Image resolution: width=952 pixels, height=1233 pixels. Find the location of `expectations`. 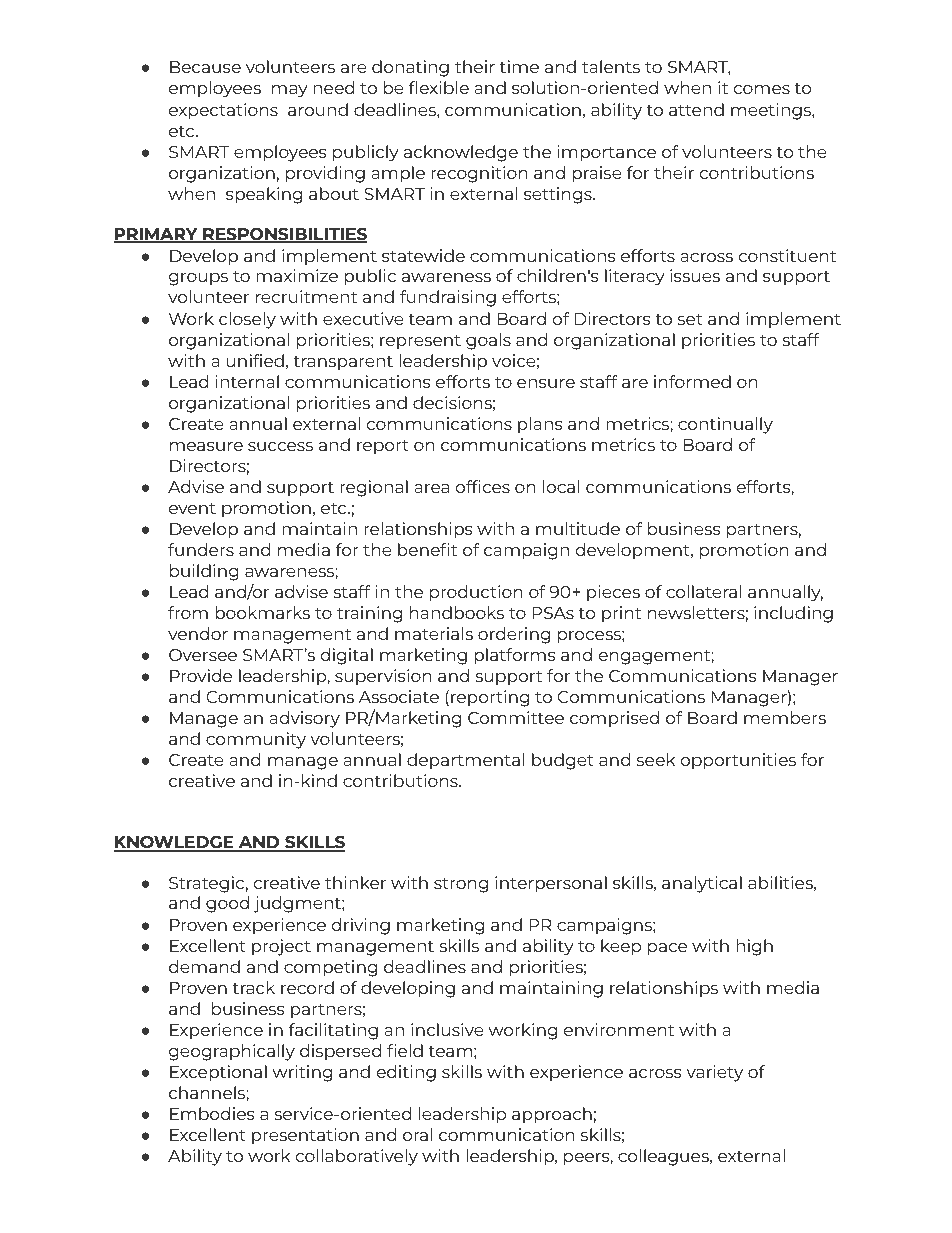

expectations is located at coordinates (223, 111).
